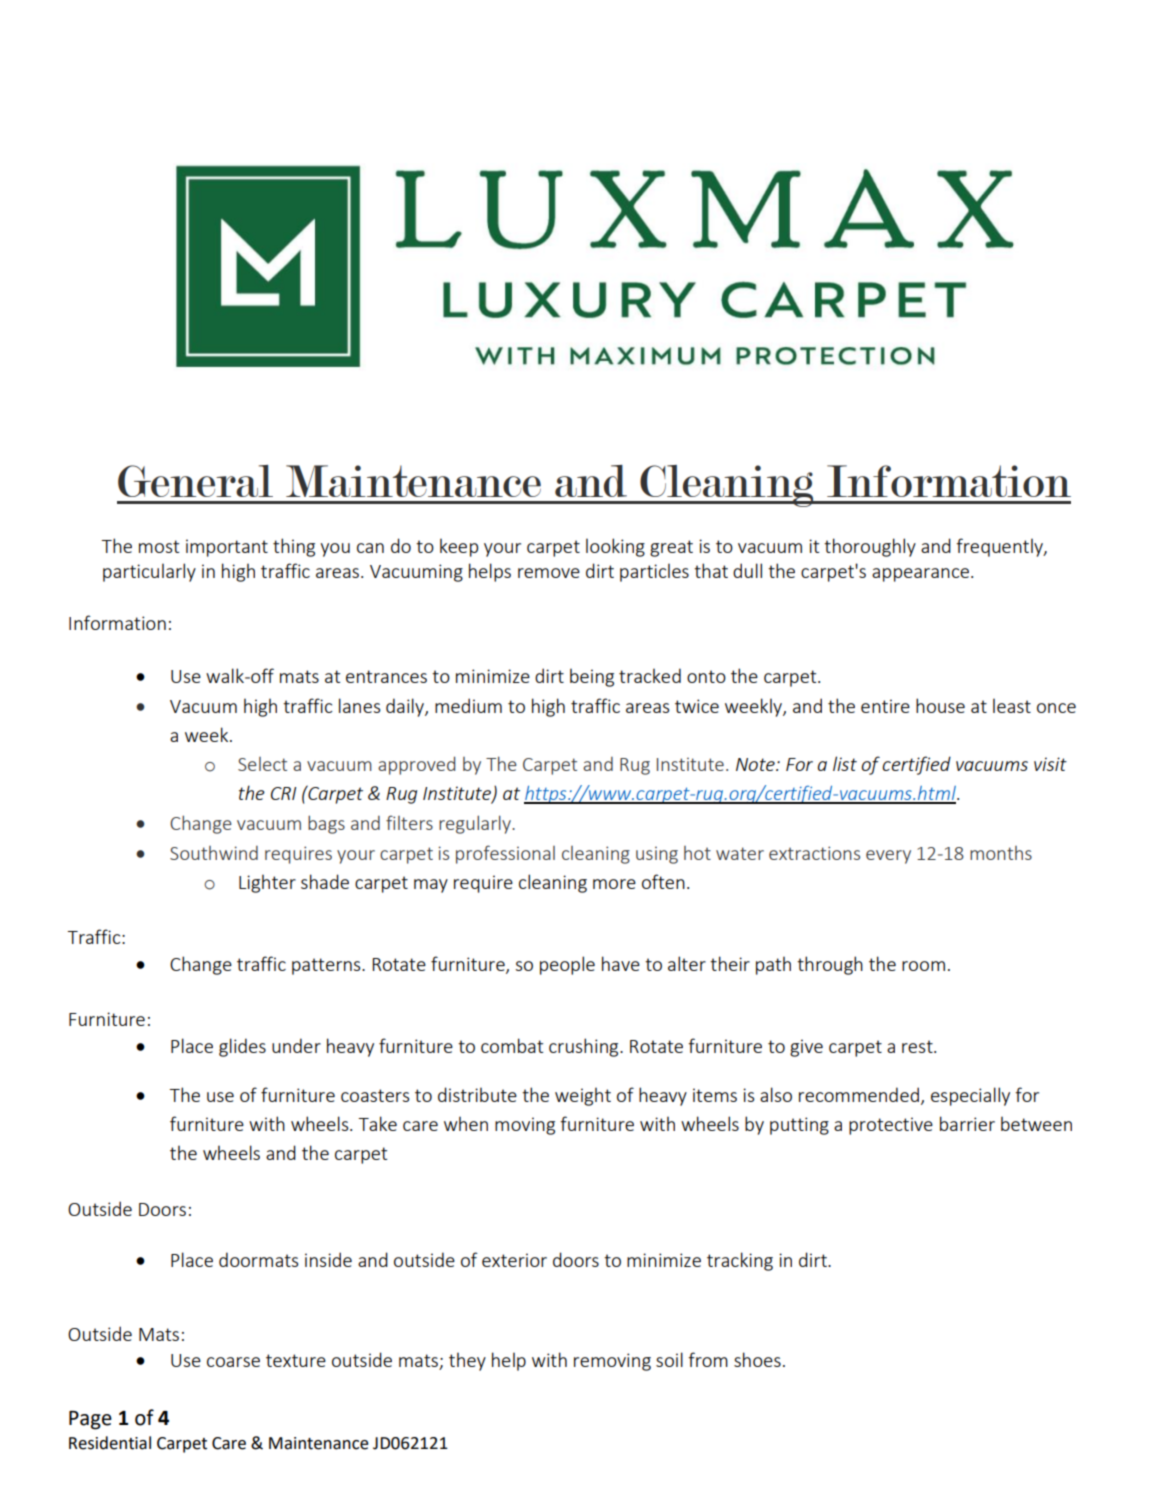 The image size is (1155, 1494). What do you see at coordinates (233, 1362) in the screenshot?
I see `coarse` at bounding box center [233, 1362].
